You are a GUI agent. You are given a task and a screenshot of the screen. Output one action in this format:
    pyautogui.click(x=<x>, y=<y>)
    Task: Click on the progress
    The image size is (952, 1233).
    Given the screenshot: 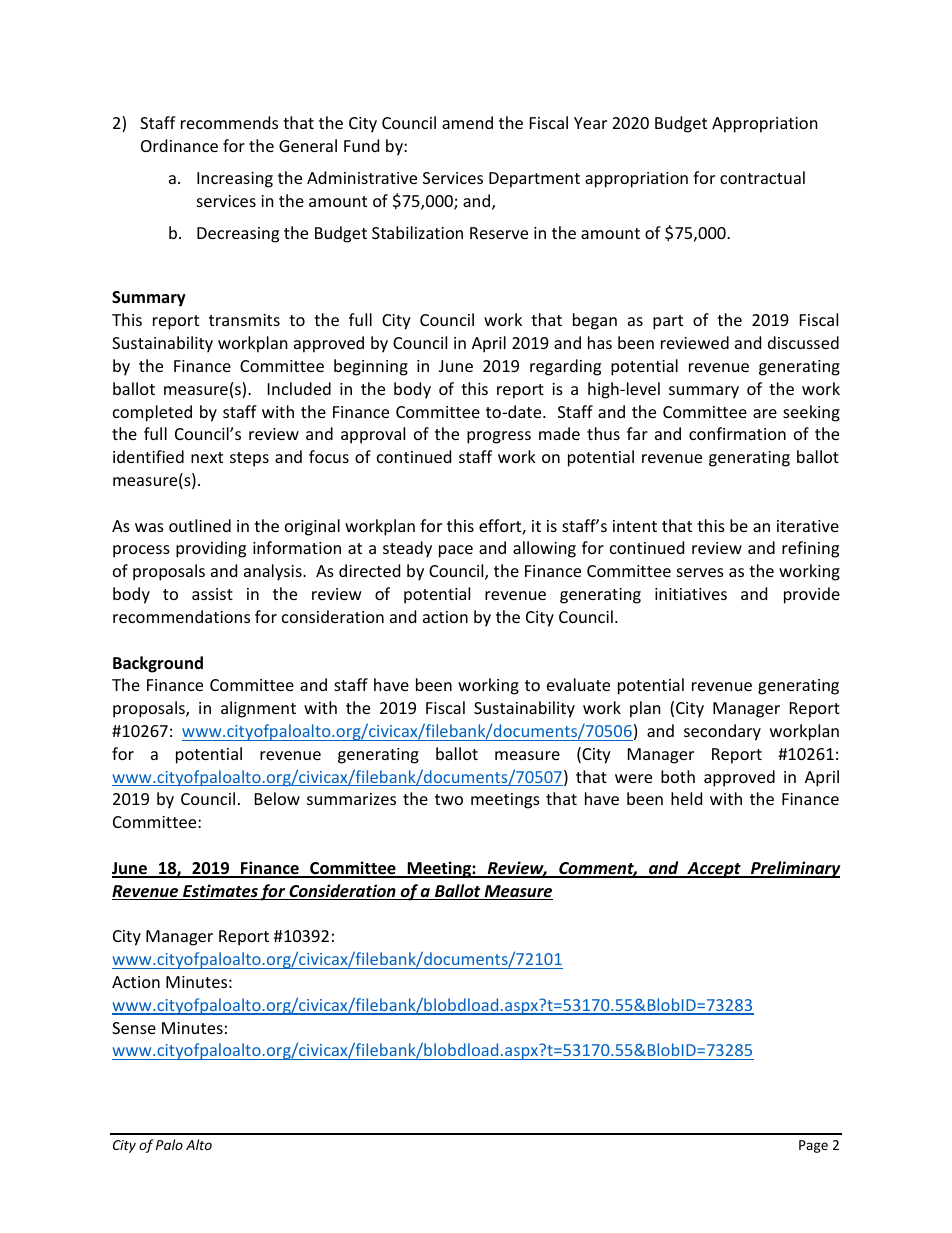 What is the action you would take?
    pyautogui.click(x=499, y=437)
